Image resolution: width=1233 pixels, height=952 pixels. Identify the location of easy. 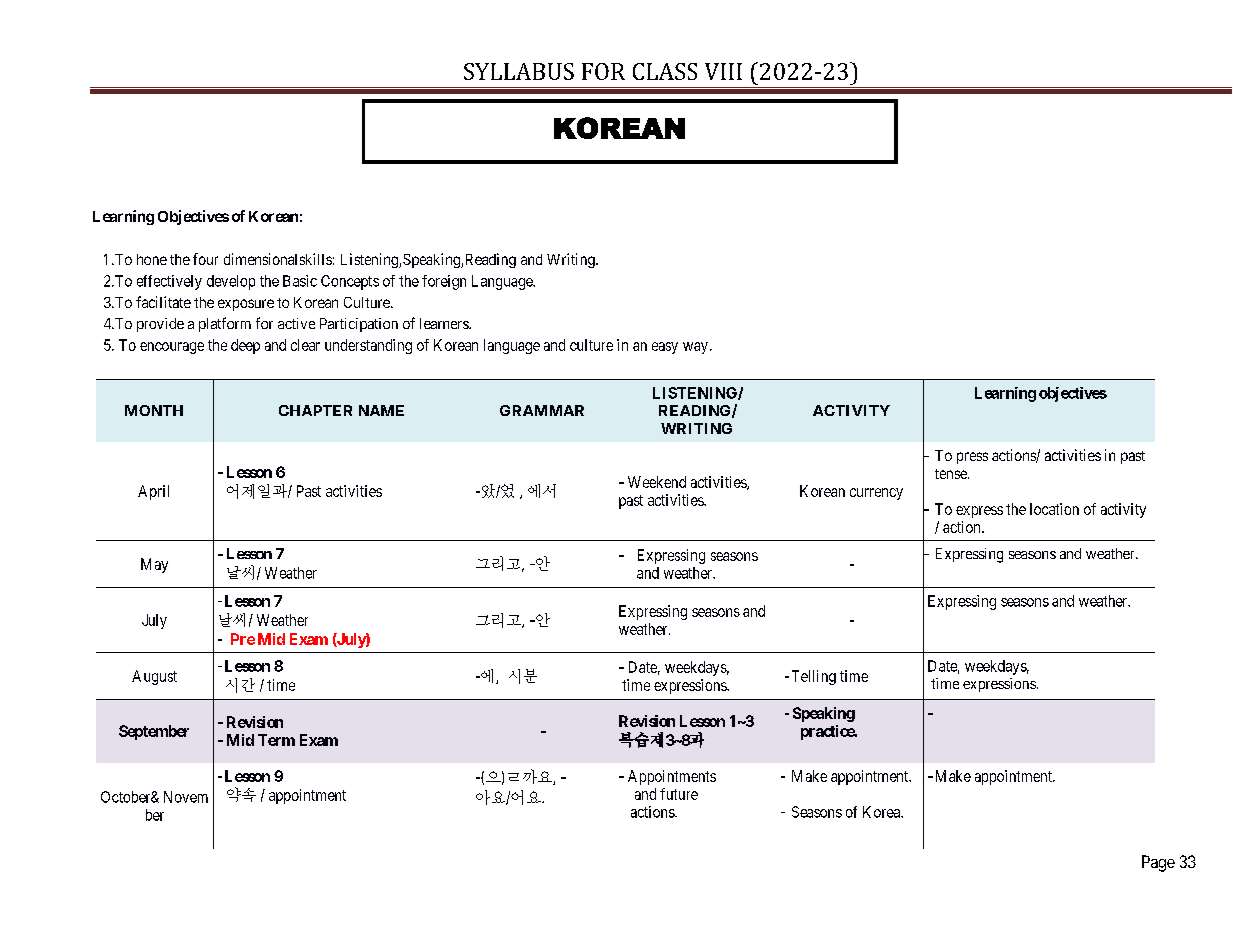
(665, 348).
